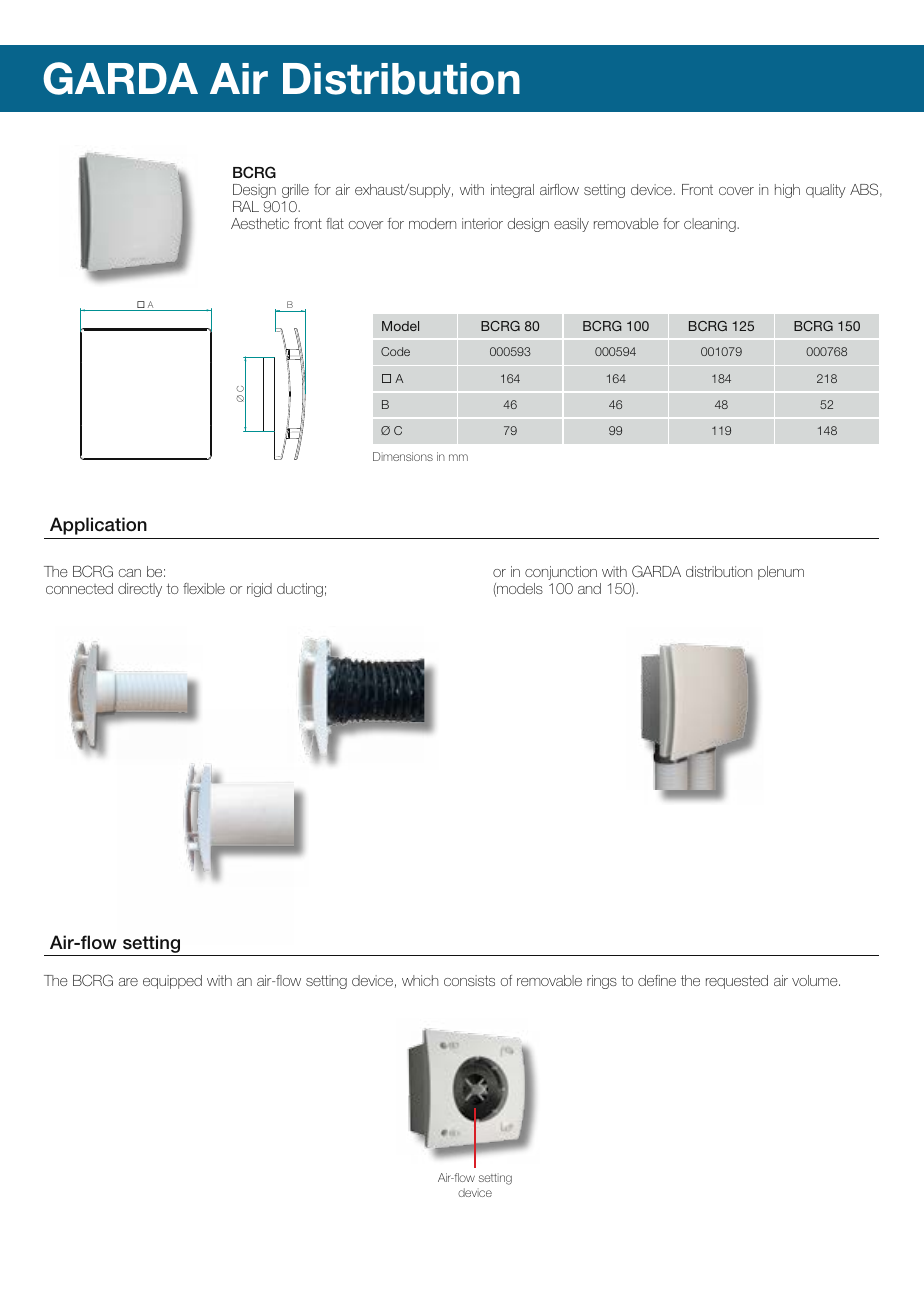 This screenshot has width=924, height=1308. I want to click on directly, so click(140, 590).
